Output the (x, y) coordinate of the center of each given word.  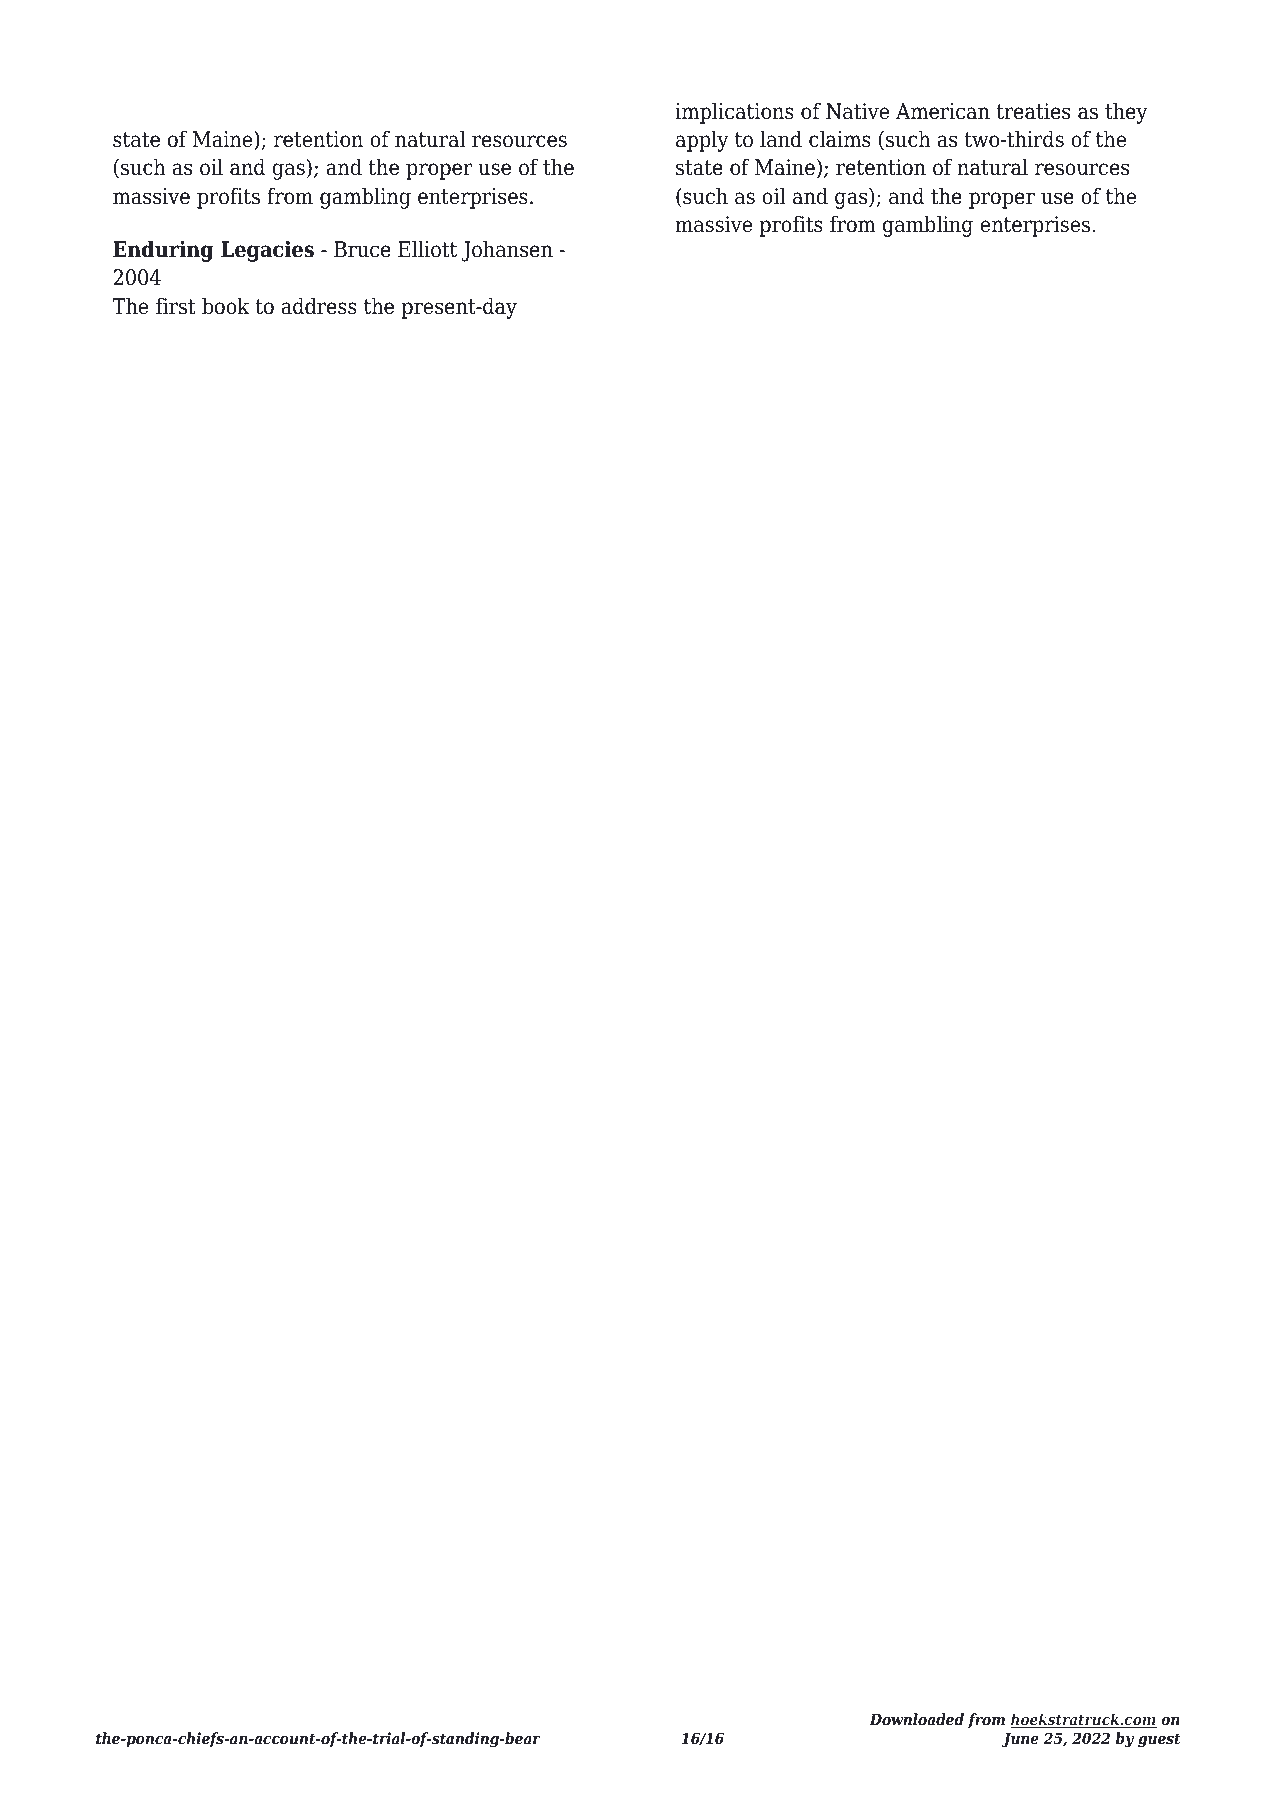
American (943, 111)
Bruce (362, 249)
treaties (1033, 111)
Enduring (163, 251)
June (1020, 1740)
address (319, 306)
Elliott (427, 249)
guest (1159, 1740)
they (1126, 113)
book (225, 306)
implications (734, 113)
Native (857, 111)
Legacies (267, 251)
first (175, 306)
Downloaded (916, 1719)
